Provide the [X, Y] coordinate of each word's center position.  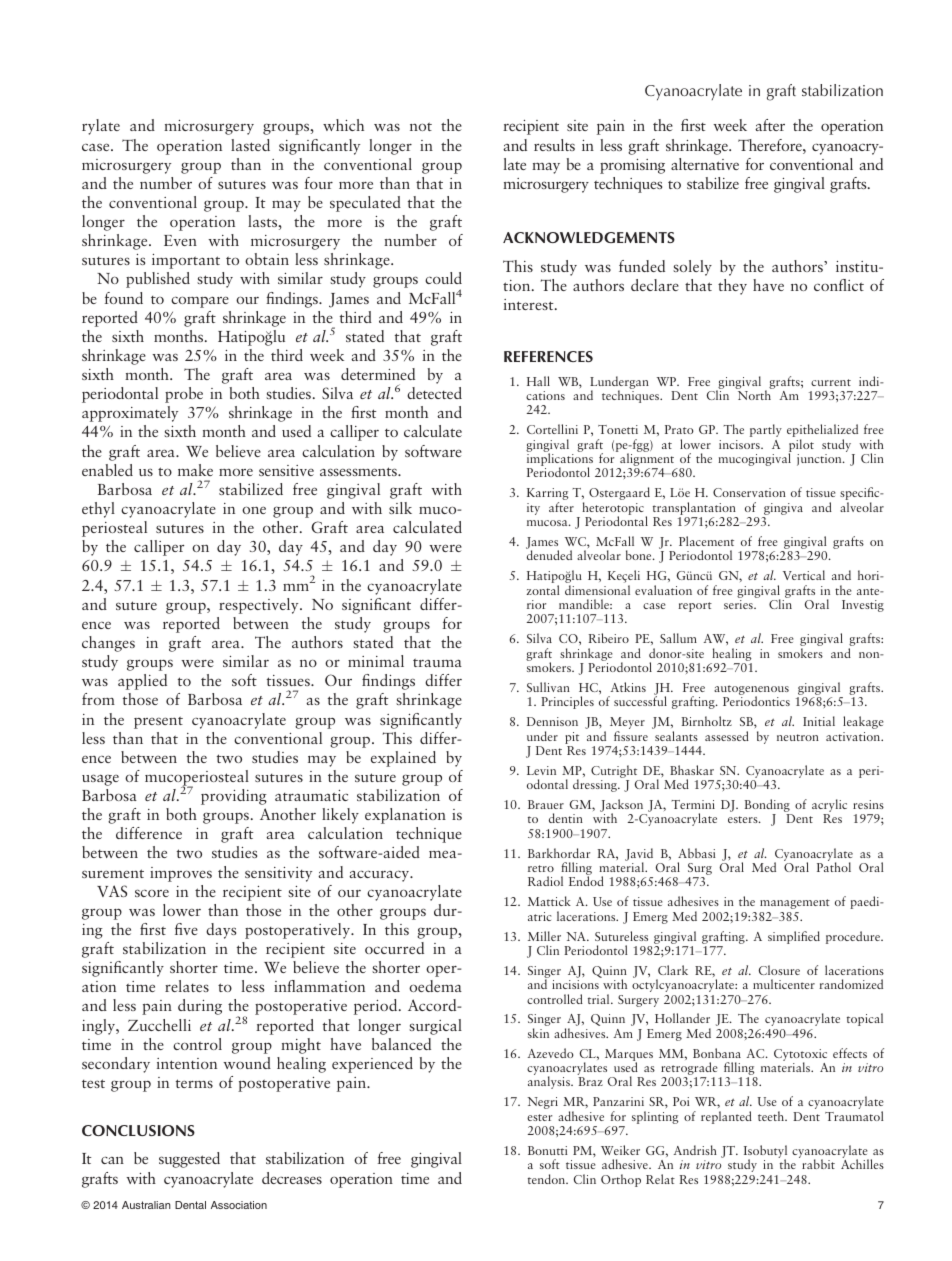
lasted [250, 145]
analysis [550, 1082]
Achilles [862, 1164]
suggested [189, 1160]
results [554, 145]
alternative [705, 164]
